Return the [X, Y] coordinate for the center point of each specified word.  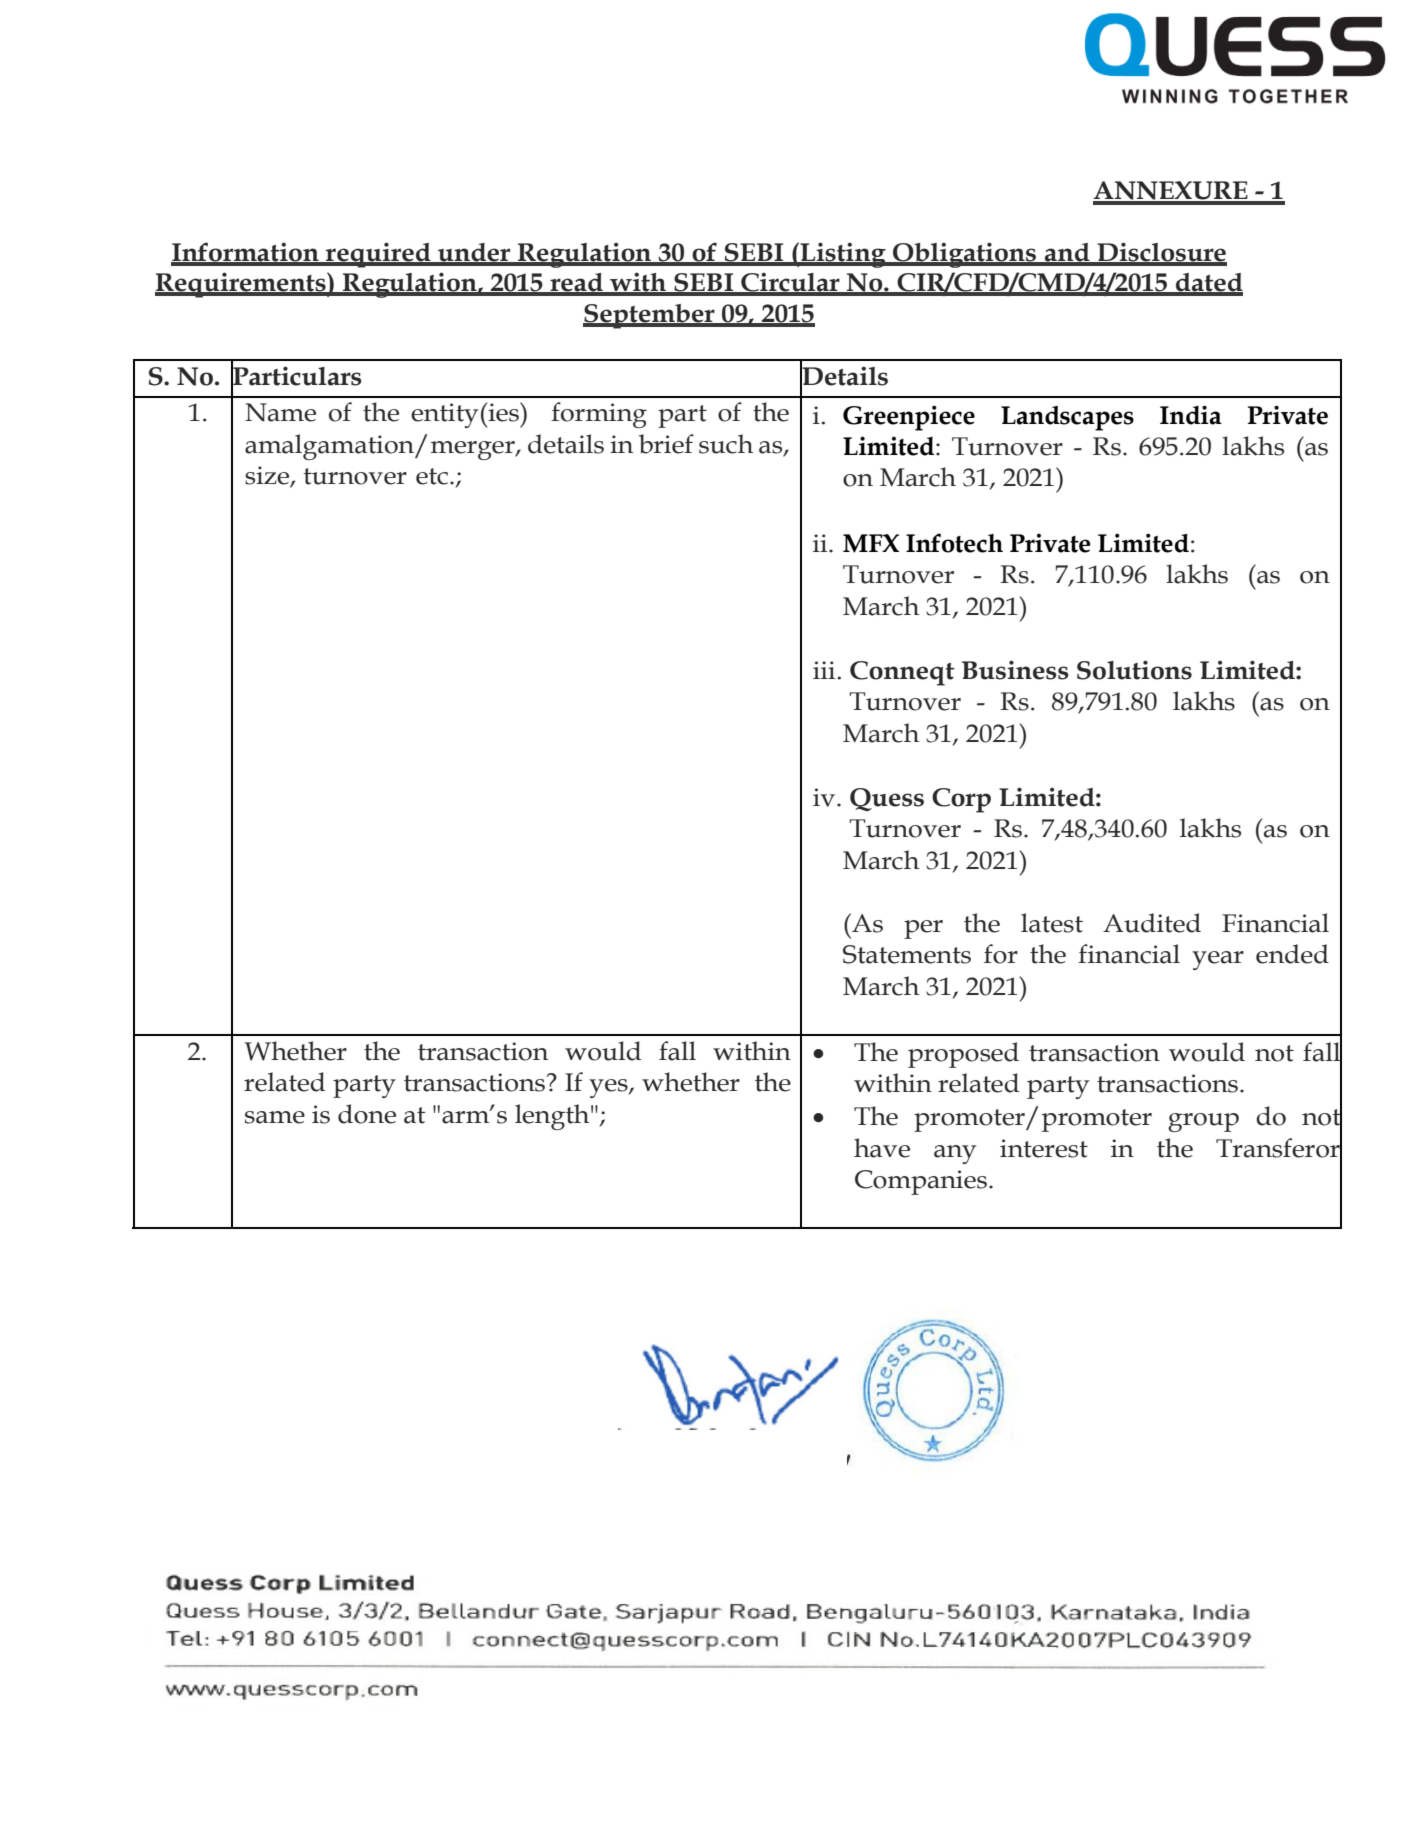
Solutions [1134, 670]
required [378, 255]
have [882, 1148]
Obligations [965, 255]
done [367, 1114]
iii [824, 670]
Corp [961, 800]
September [650, 316]
